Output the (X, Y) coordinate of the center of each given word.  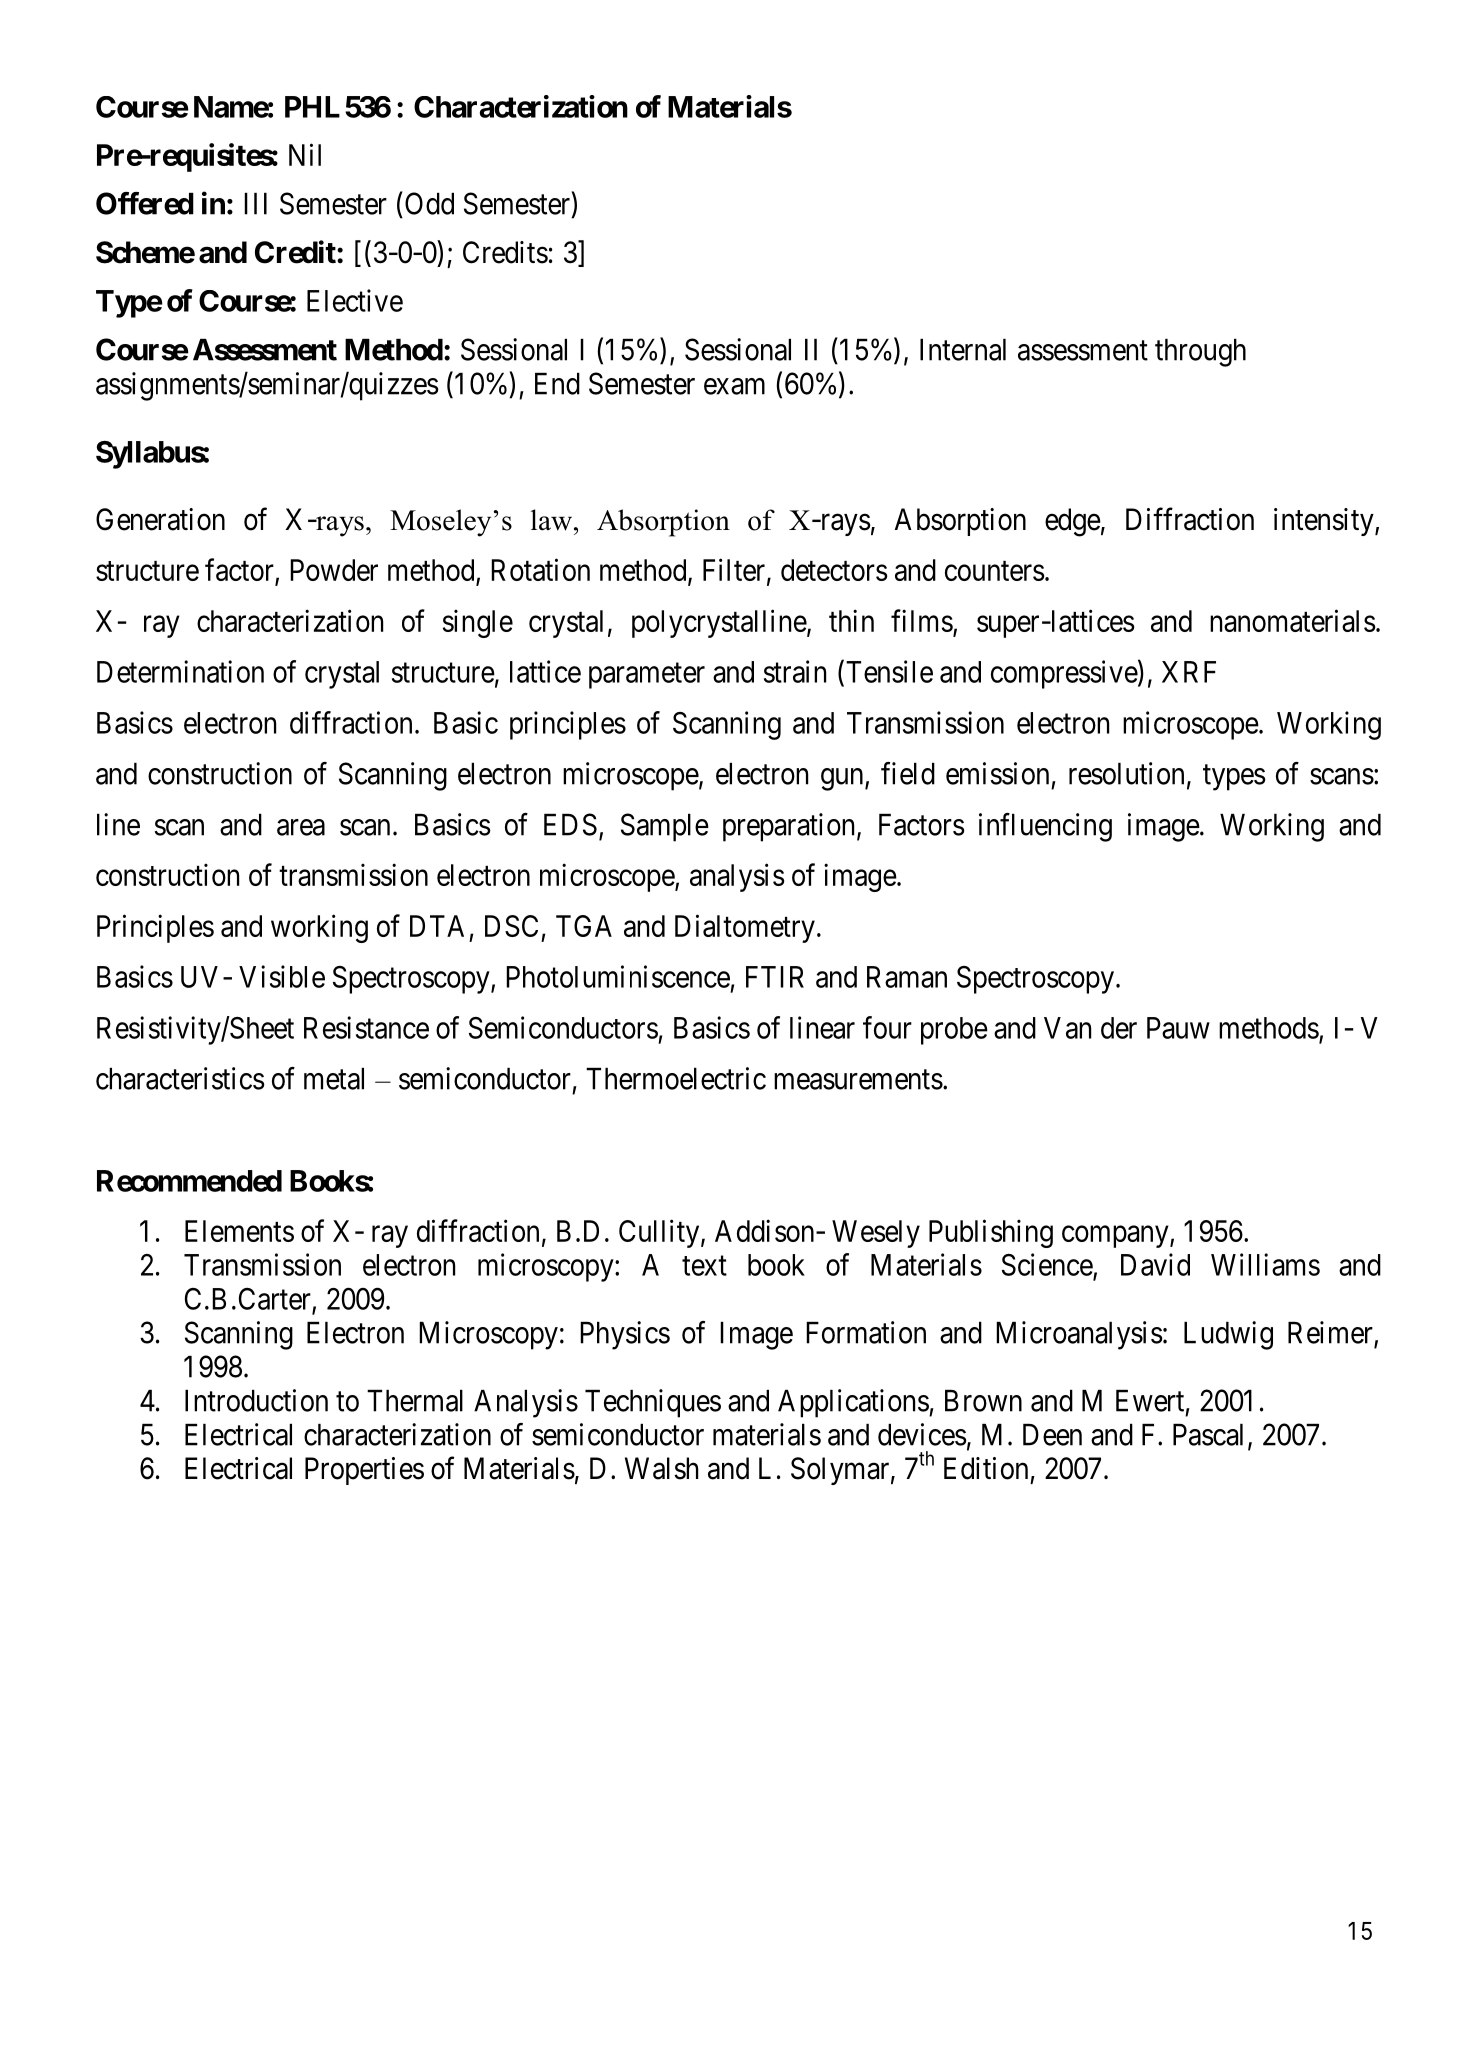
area (301, 827)
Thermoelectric (676, 1078)
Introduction (256, 1400)
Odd (429, 203)
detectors (834, 570)
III (255, 204)
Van (1067, 1028)
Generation (160, 519)
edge (1073, 522)
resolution (1126, 773)
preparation (788, 827)
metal (334, 1079)
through (1200, 353)
